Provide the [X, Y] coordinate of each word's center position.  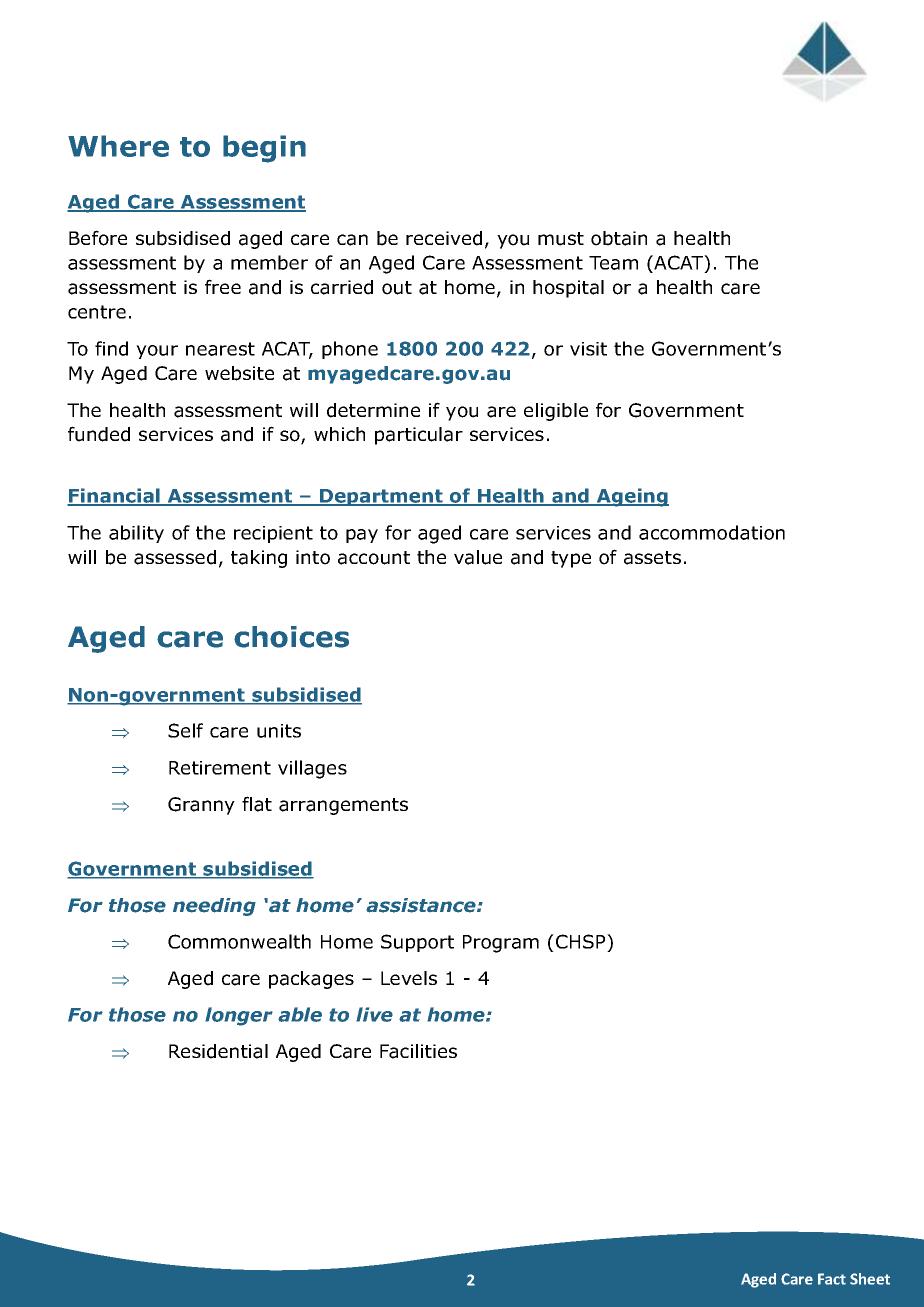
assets [652, 558]
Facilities [418, 1051]
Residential [218, 1051]
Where [118, 146]
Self [185, 730]
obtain [619, 238]
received [444, 238]
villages [312, 769]
